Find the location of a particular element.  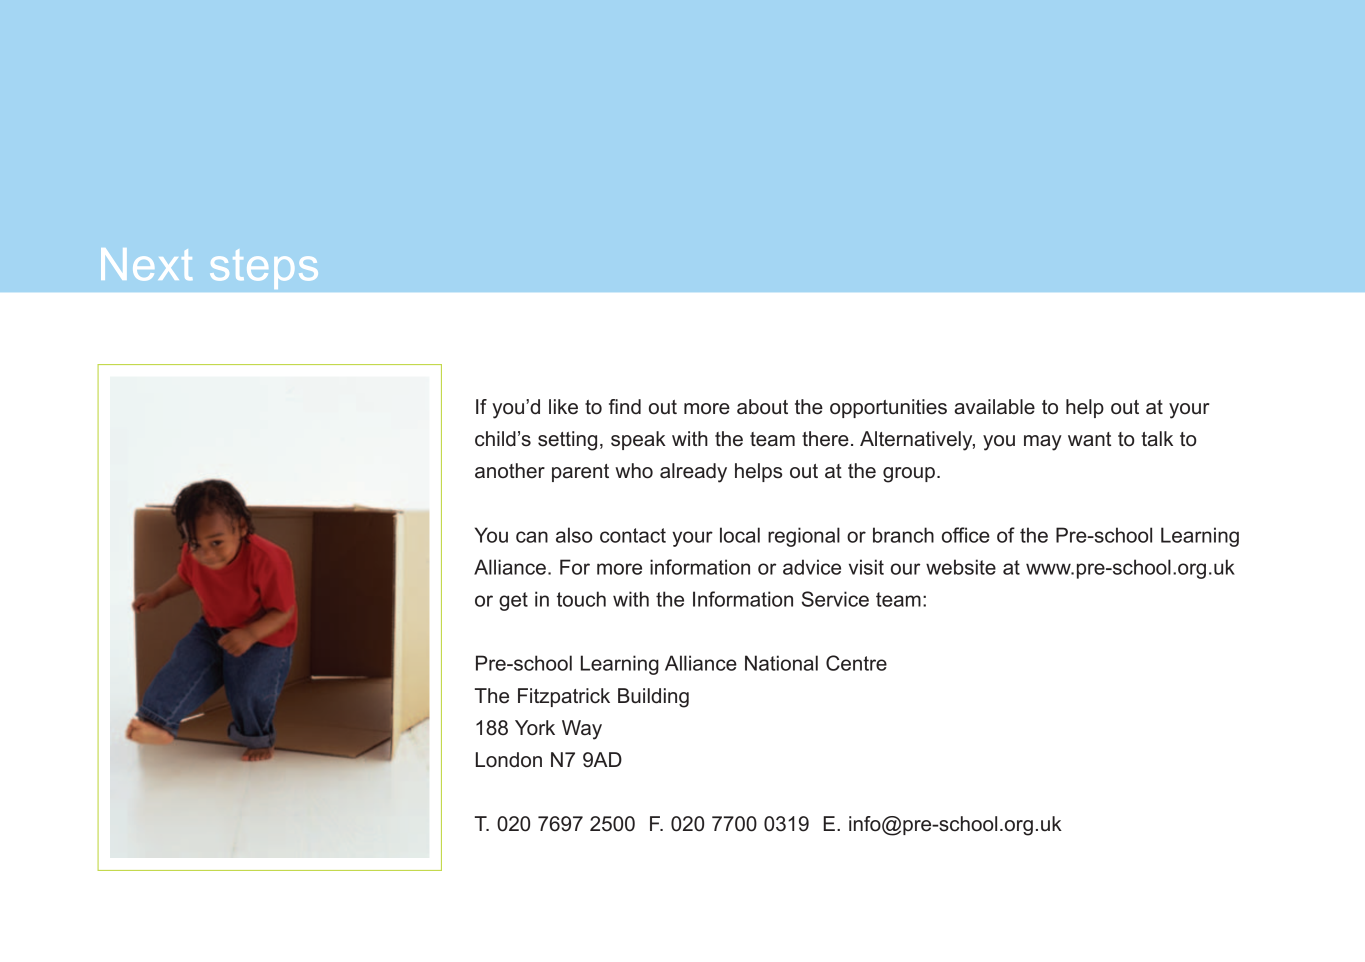

like is located at coordinates (563, 407).
